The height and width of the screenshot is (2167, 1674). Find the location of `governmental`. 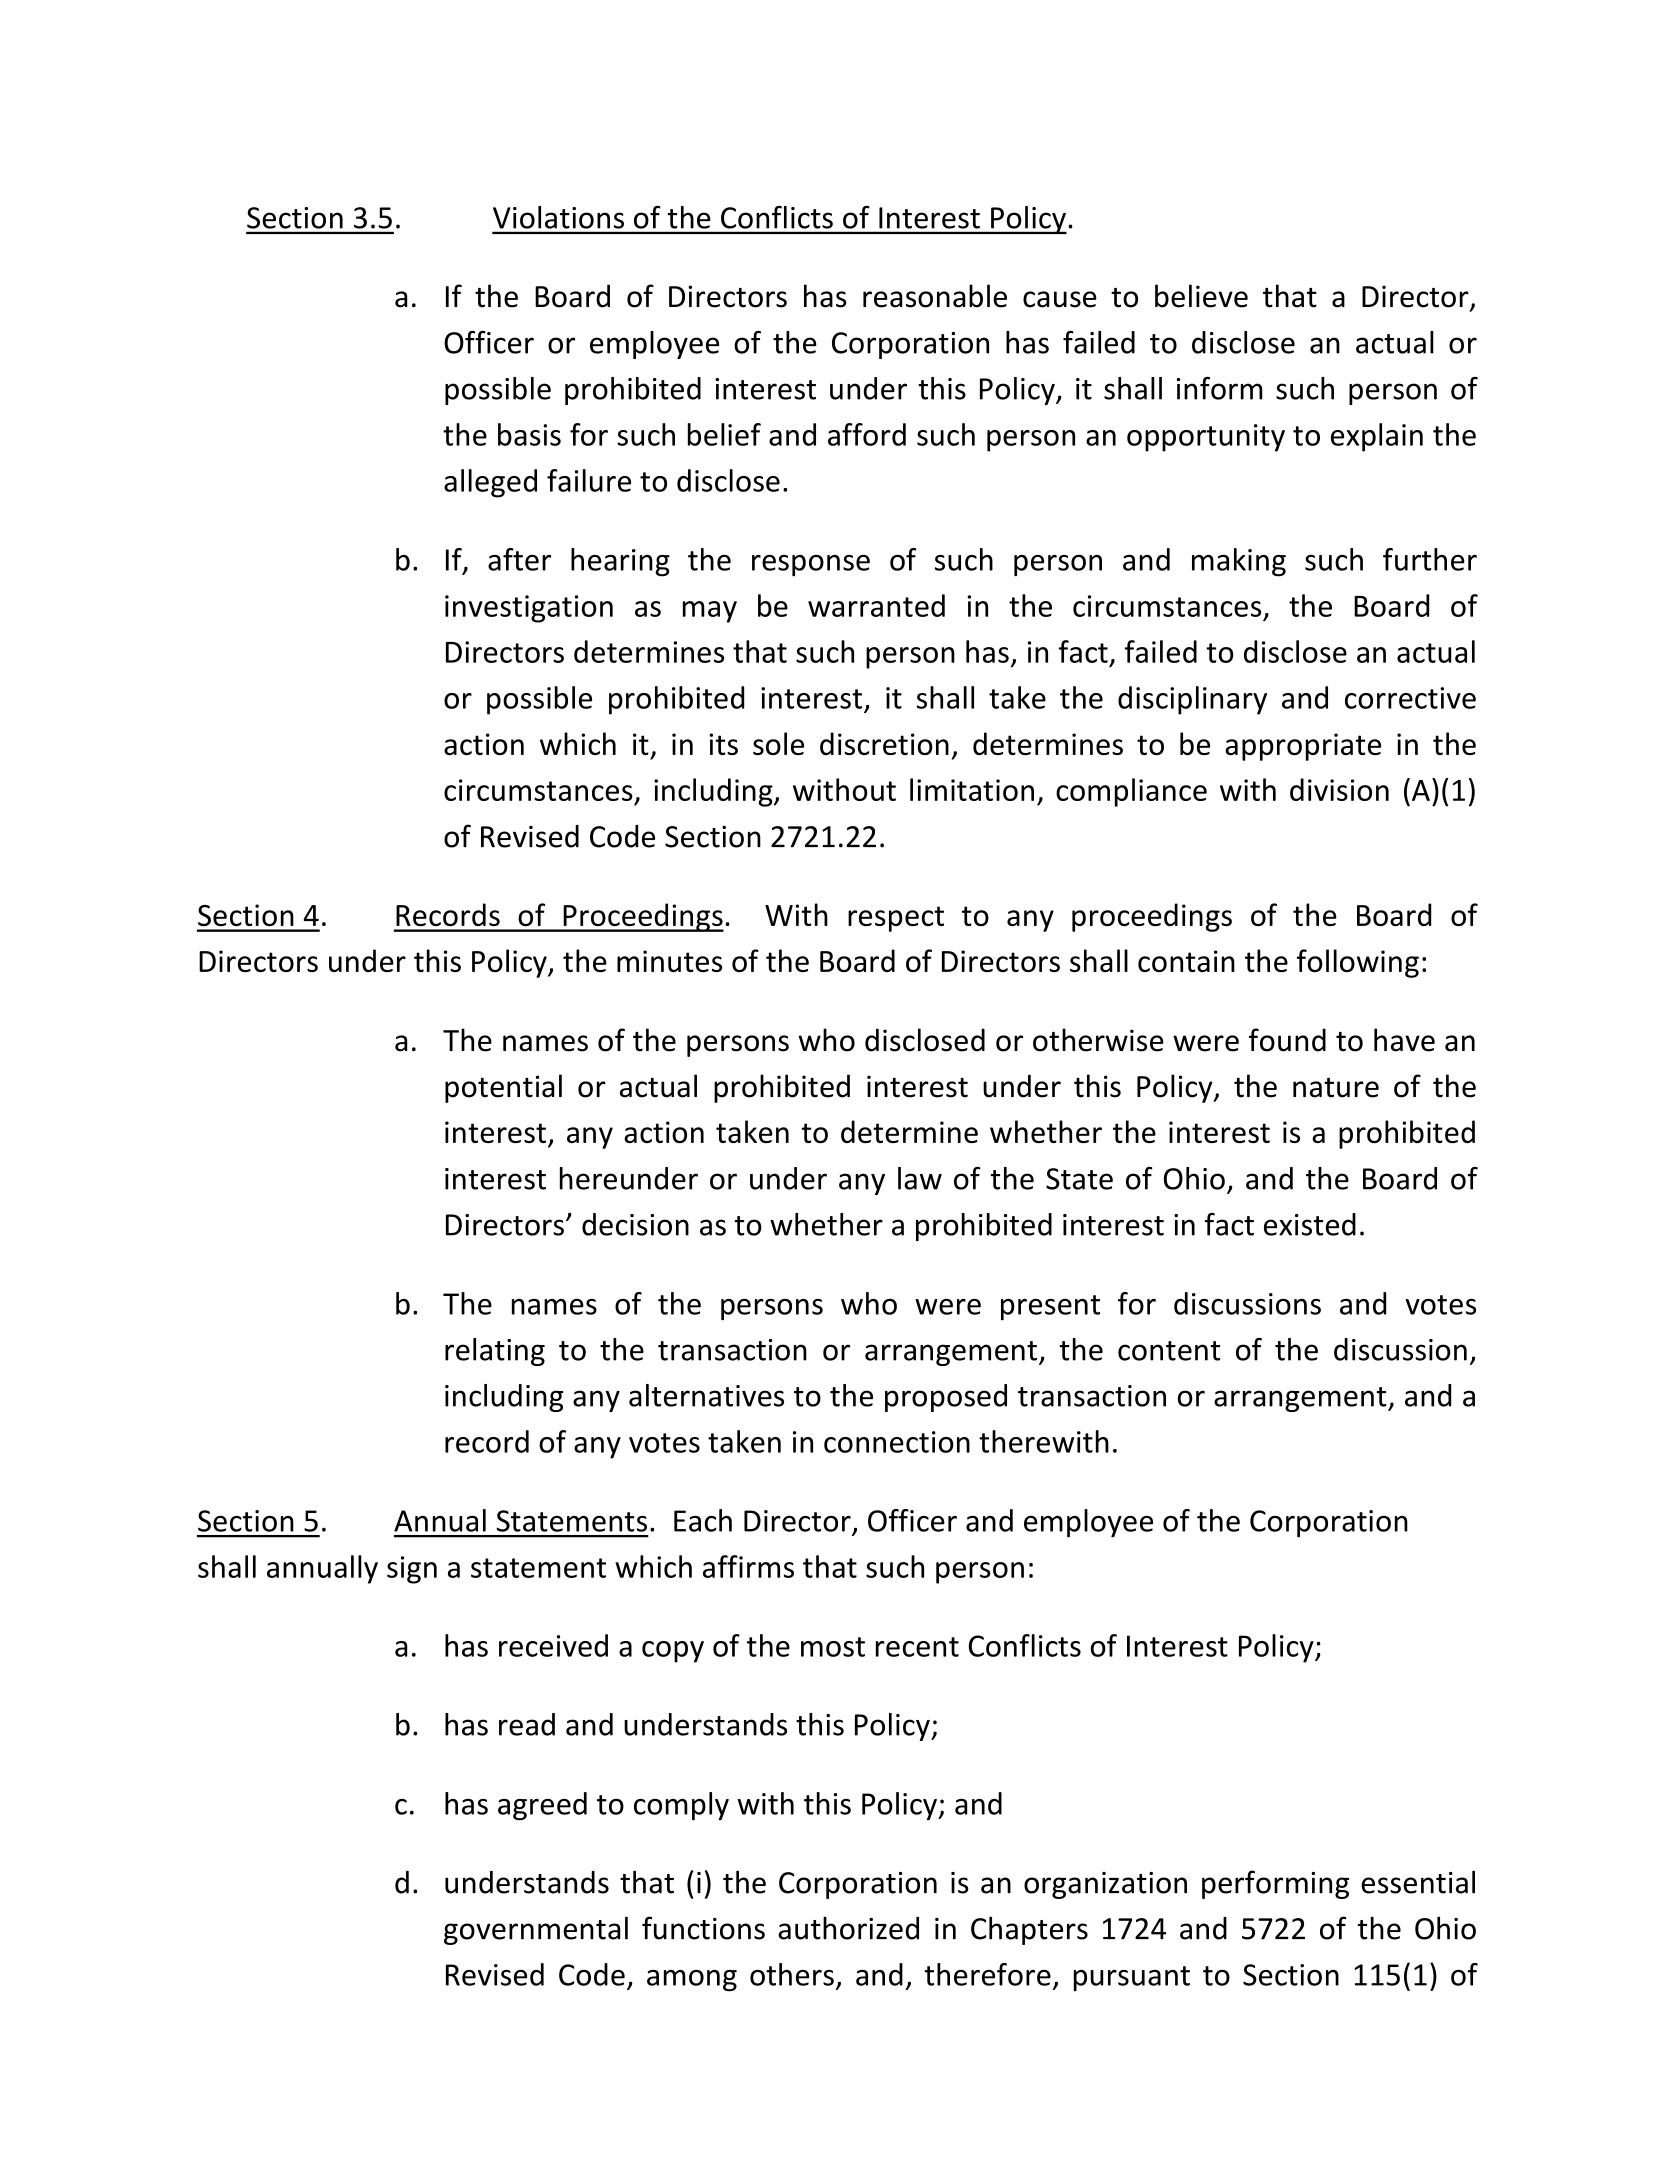

governmental is located at coordinates (536, 1930).
